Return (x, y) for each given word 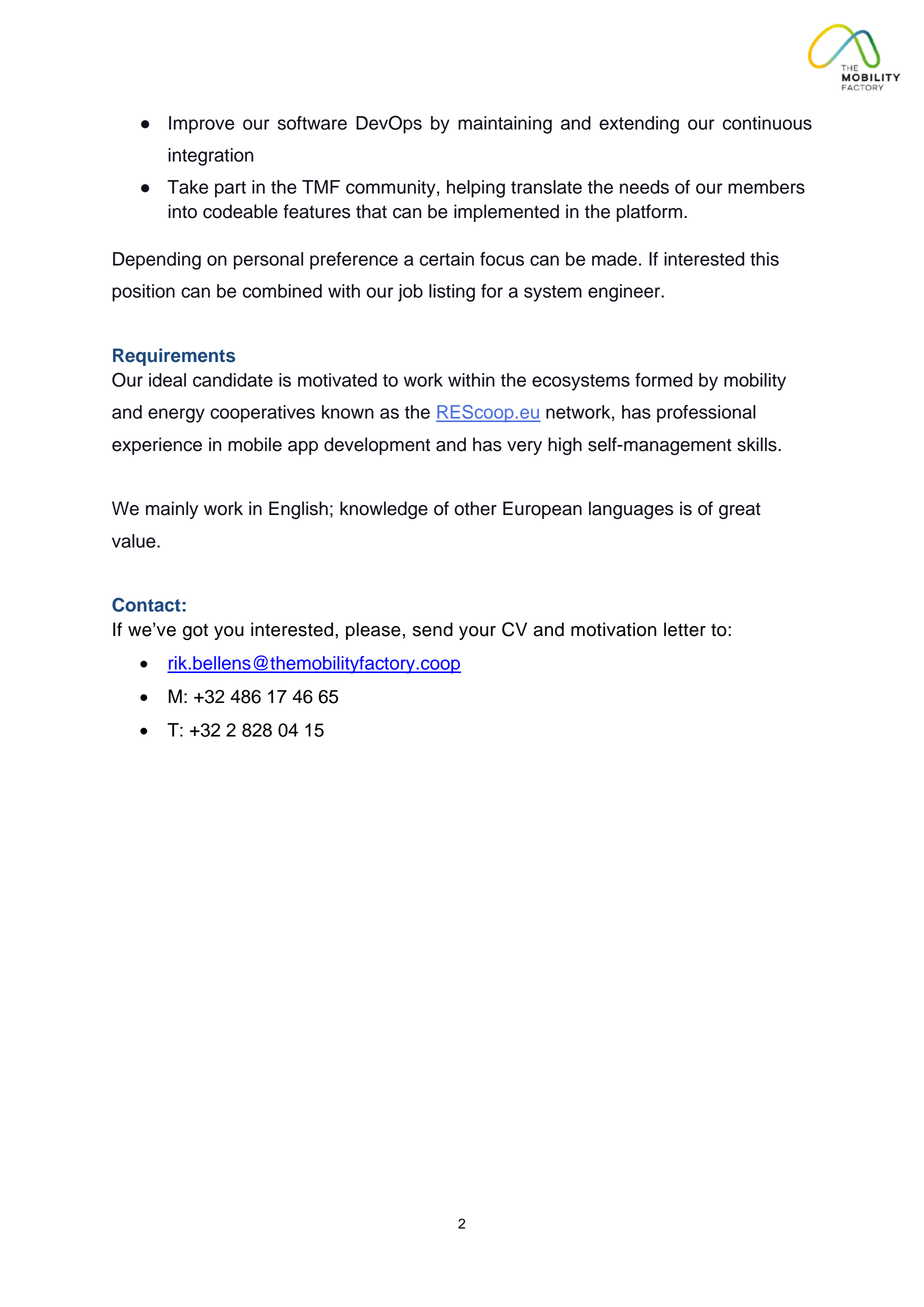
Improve (201, 125)
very (524, 448)
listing (452, 293)
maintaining (505, 125)
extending (639, 125)
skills (758, 444)
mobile (255, 444)
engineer (625, 293)
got (195, 632)
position (143, 293)
